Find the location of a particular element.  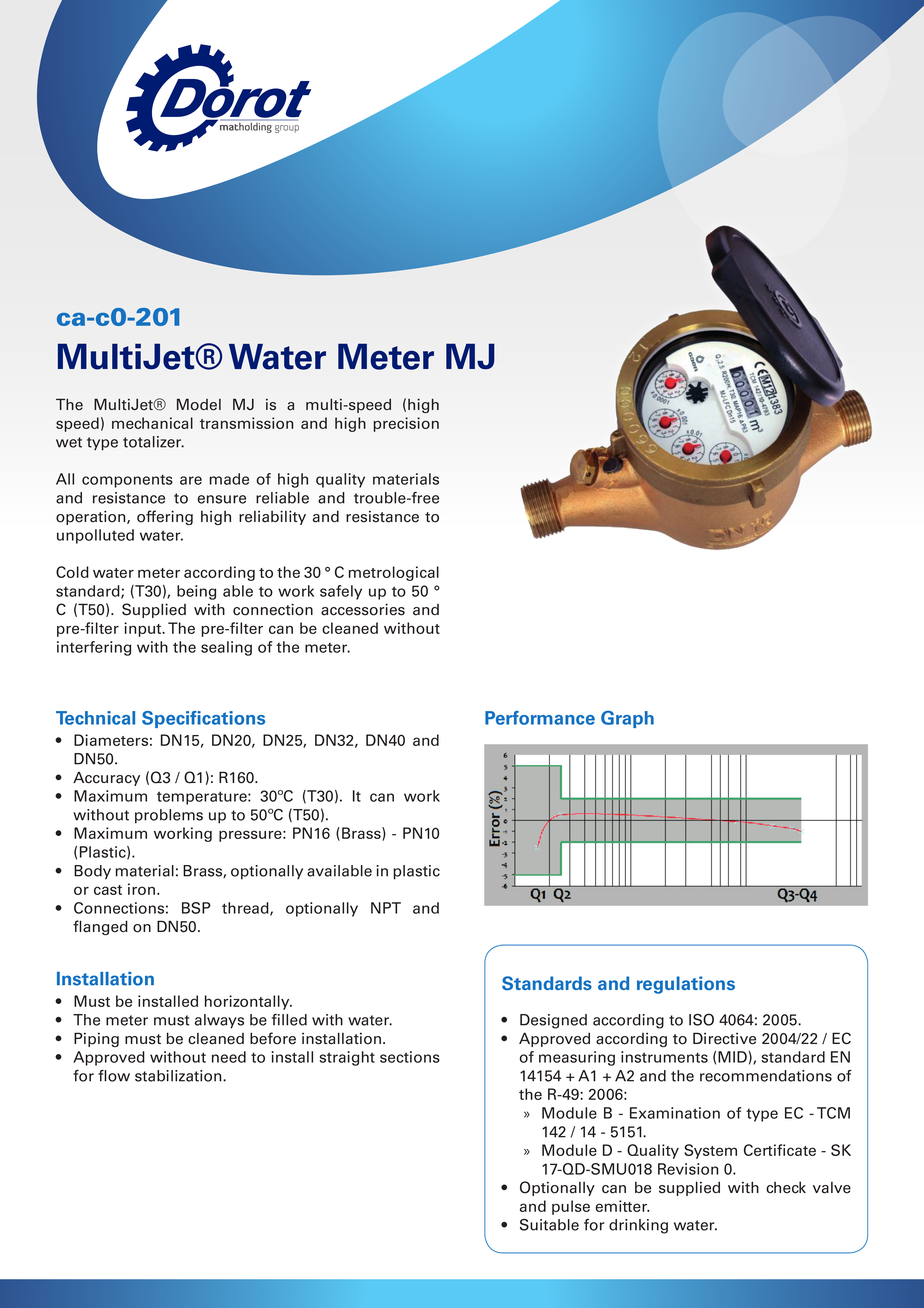

check is located at coordinates (786, 1187).
